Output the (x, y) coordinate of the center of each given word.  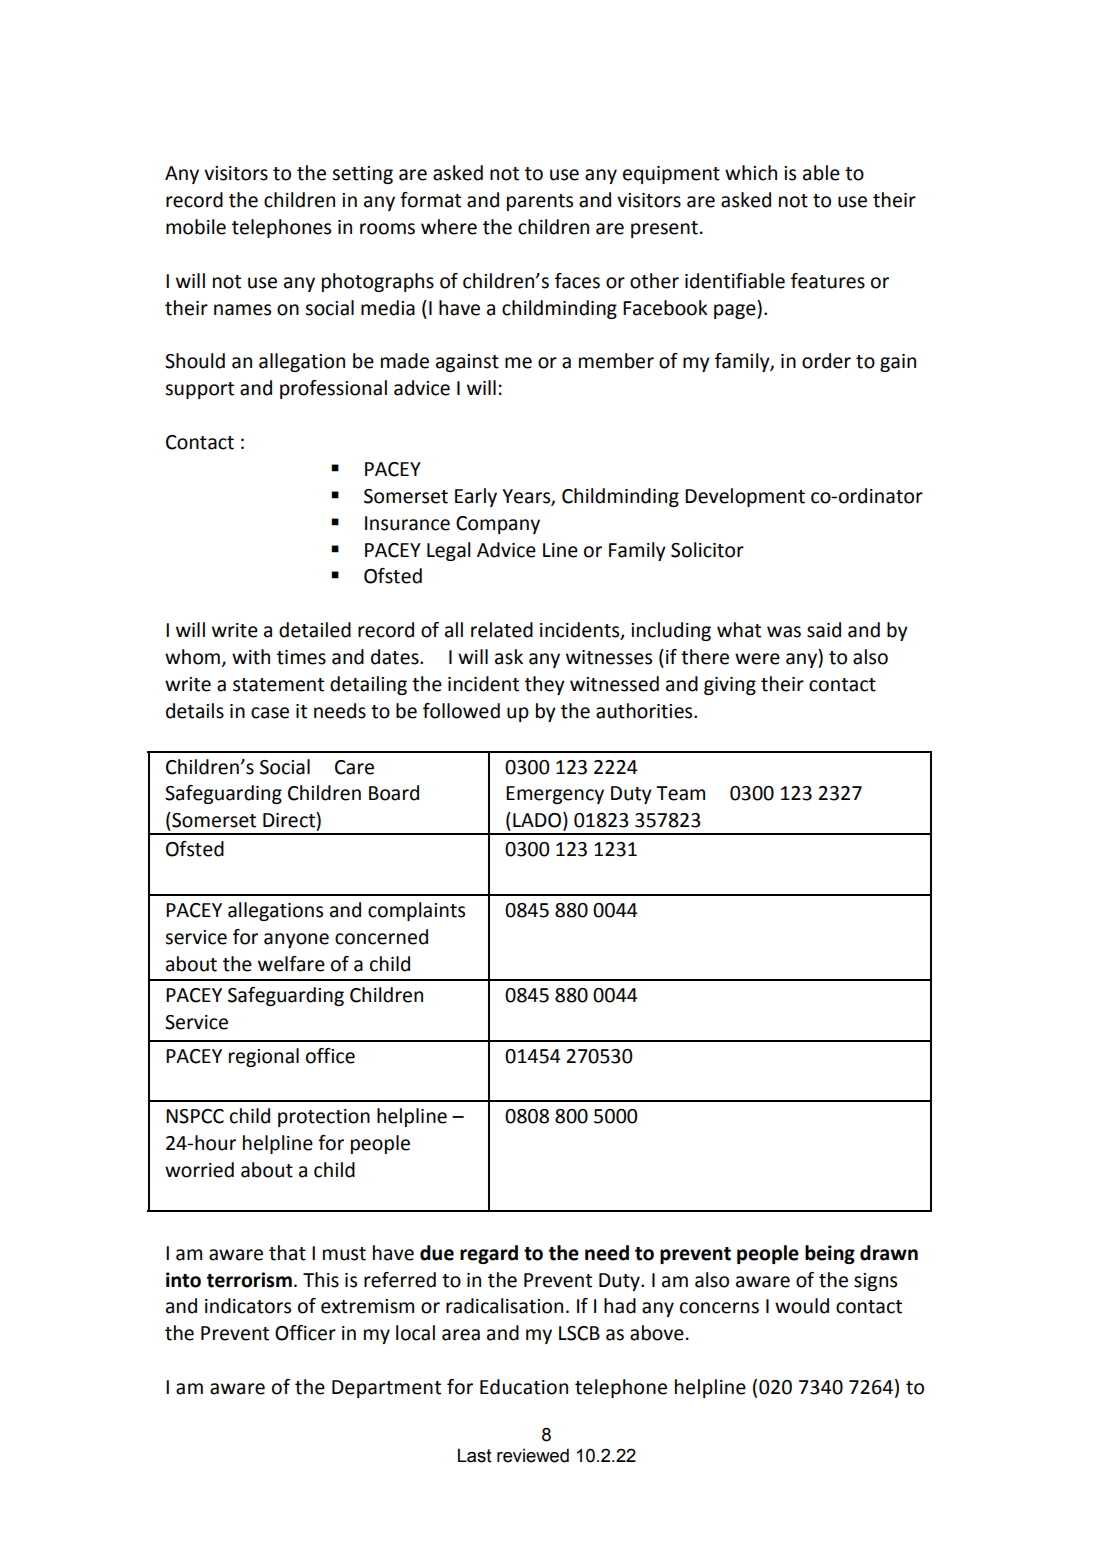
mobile (196, 227)
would (802, 1306)
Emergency (555, 795)
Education (524, 1387)
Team (680, 793)
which (751, 173)
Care (354, 767)
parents (540, 202)
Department (386, 1389)
